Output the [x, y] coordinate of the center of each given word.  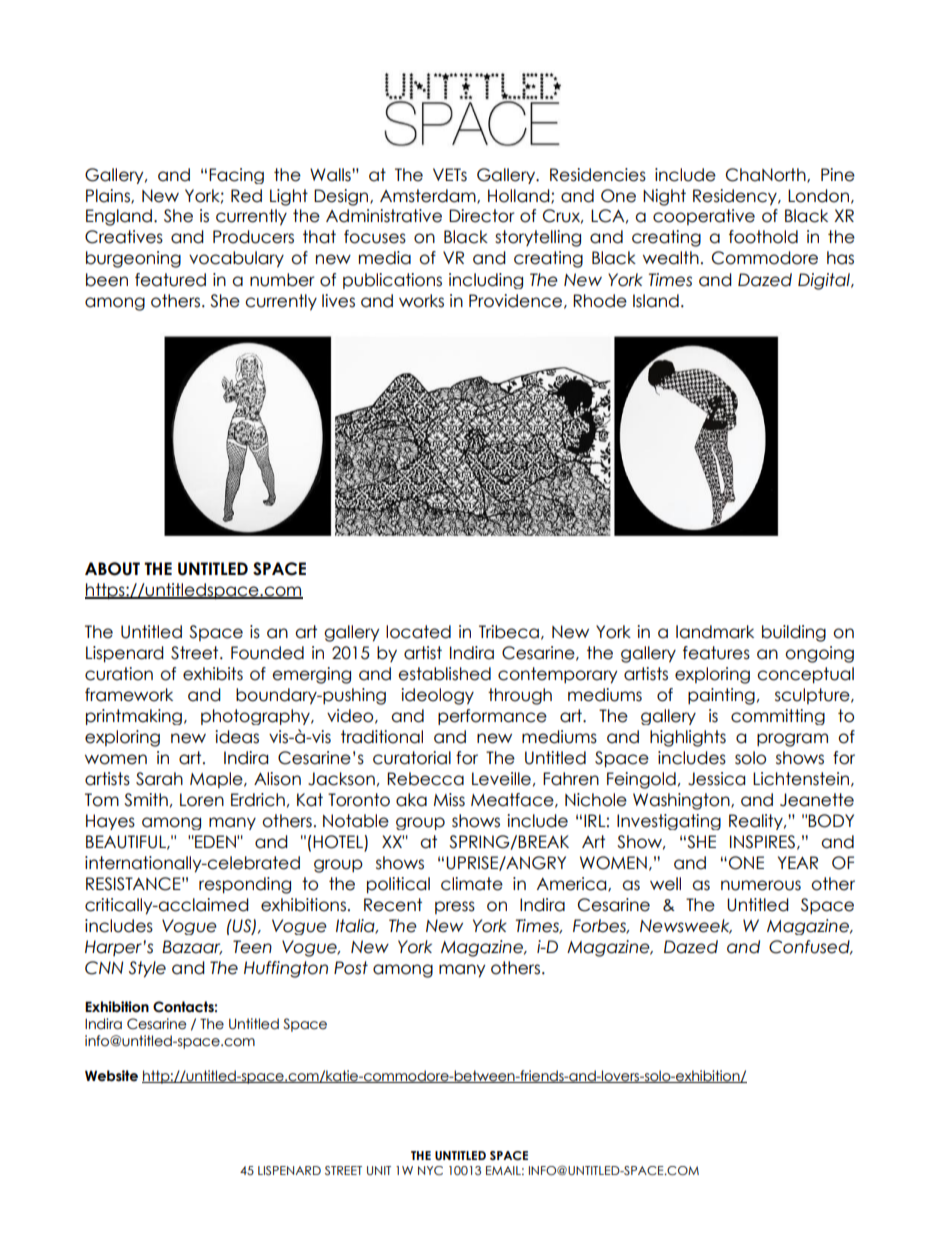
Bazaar [192, 947]
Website [111, 1076]
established [444, 674]
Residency [736, 197]
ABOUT [112, 569]
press [455, 907]
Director [482, 216]
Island [656, 301]
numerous [761, 885]
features [716, 653]
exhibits [213, 674]
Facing [236, 176]
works [421, 301]
